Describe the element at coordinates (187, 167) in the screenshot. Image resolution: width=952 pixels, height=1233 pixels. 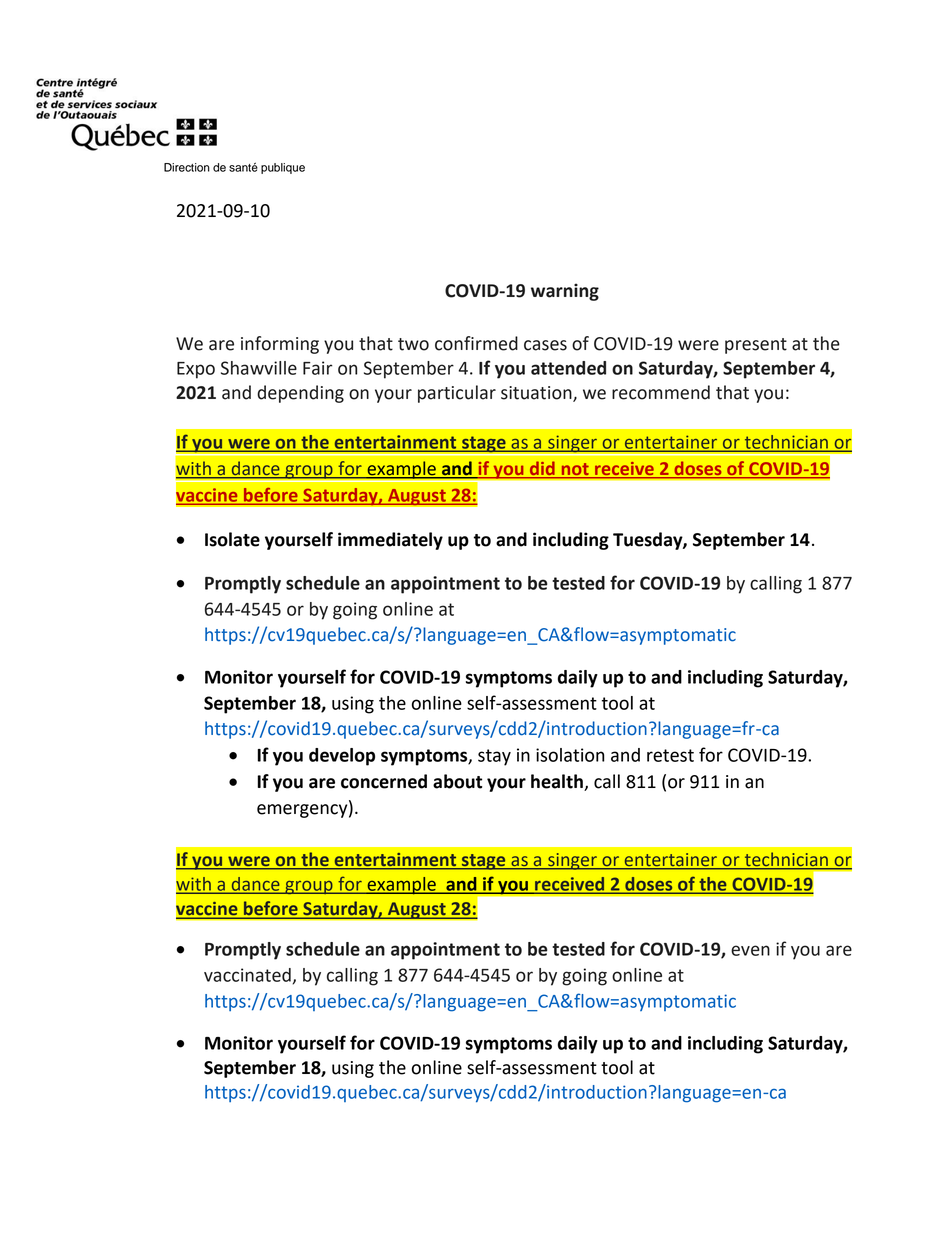
I see `Direction` at that location.
